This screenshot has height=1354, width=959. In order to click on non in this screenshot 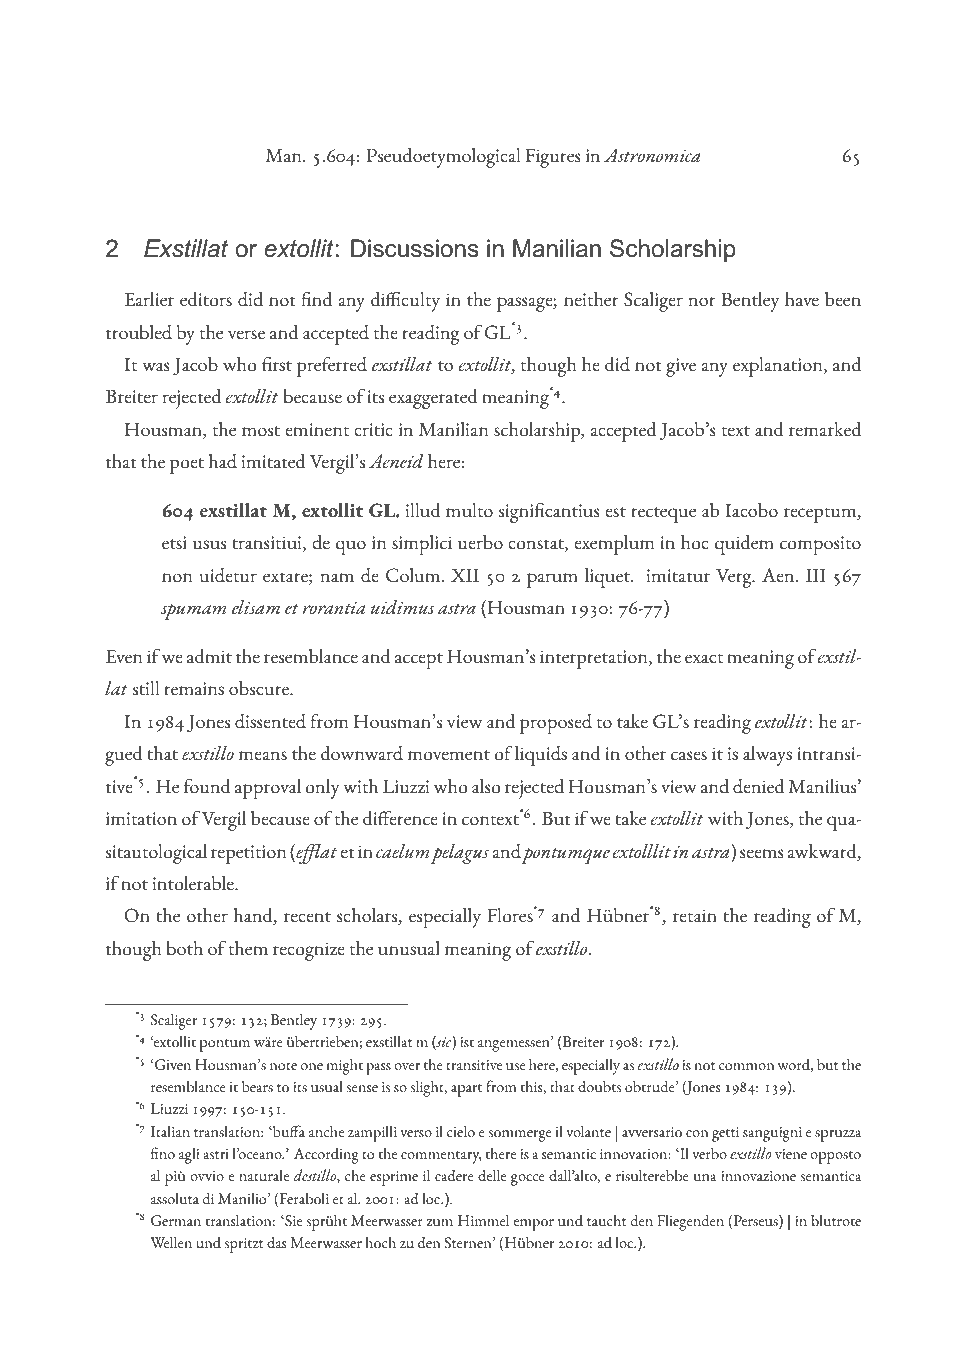, I will do `click(177, 577)`.
